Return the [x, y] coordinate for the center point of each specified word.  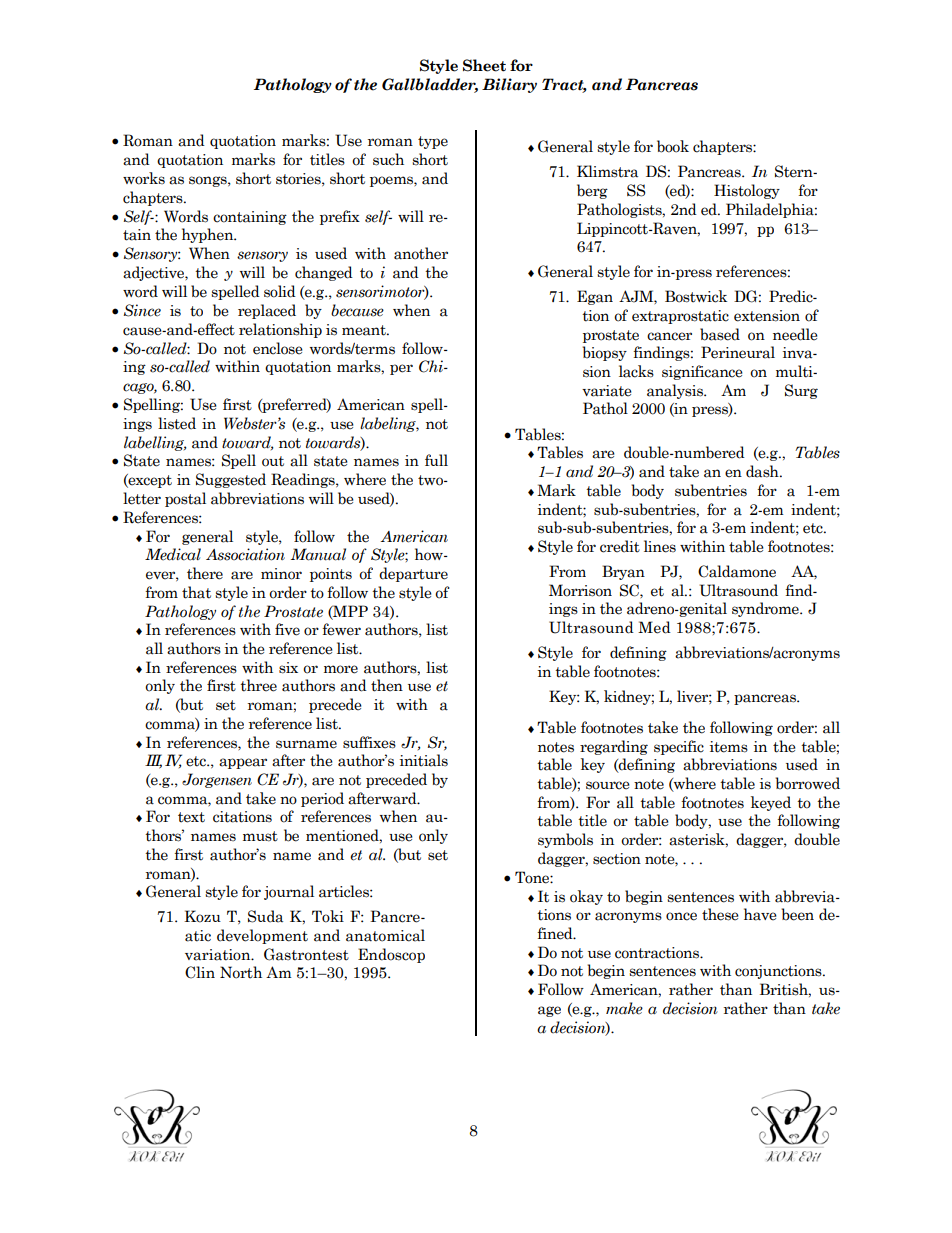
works [144, 178]
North [241, 972]
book [673, 146]
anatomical [385, 935]
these [720, 914]
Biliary [509, 85]
